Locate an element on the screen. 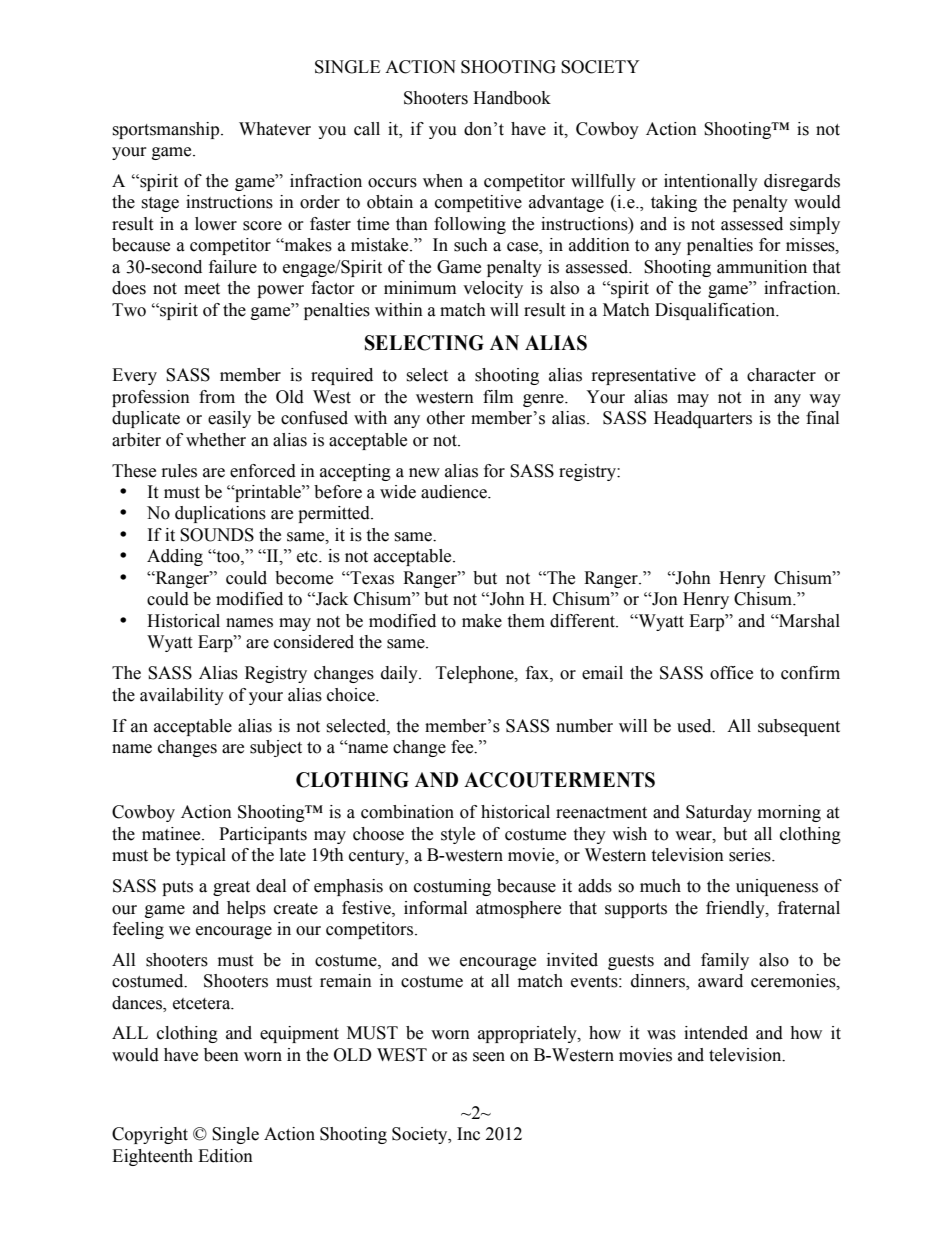 The height and width of the screenshot is (1233, 952). Inc is located at coordinates (468, 1134).
